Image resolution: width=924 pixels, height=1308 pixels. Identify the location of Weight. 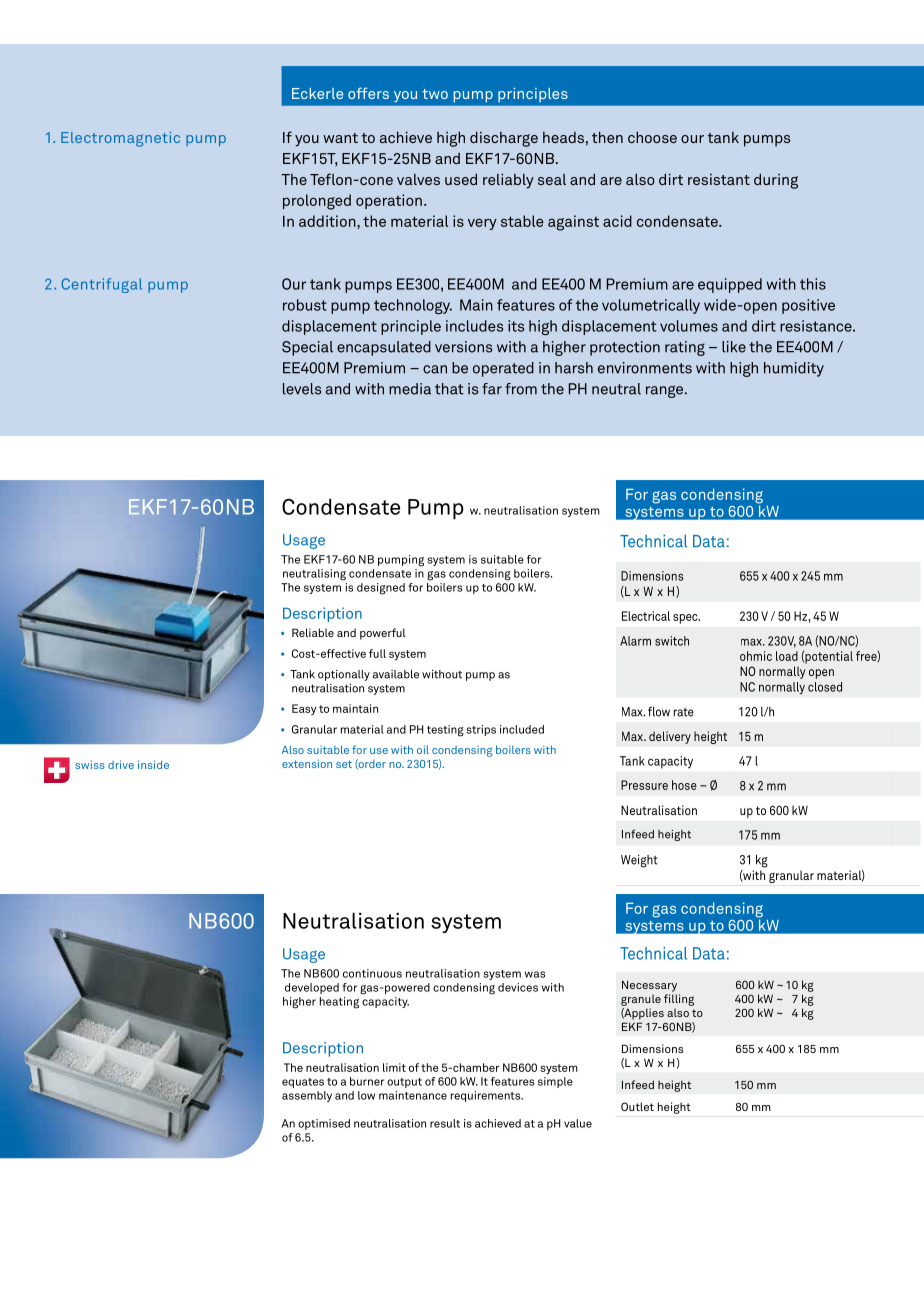
(639, 861).
